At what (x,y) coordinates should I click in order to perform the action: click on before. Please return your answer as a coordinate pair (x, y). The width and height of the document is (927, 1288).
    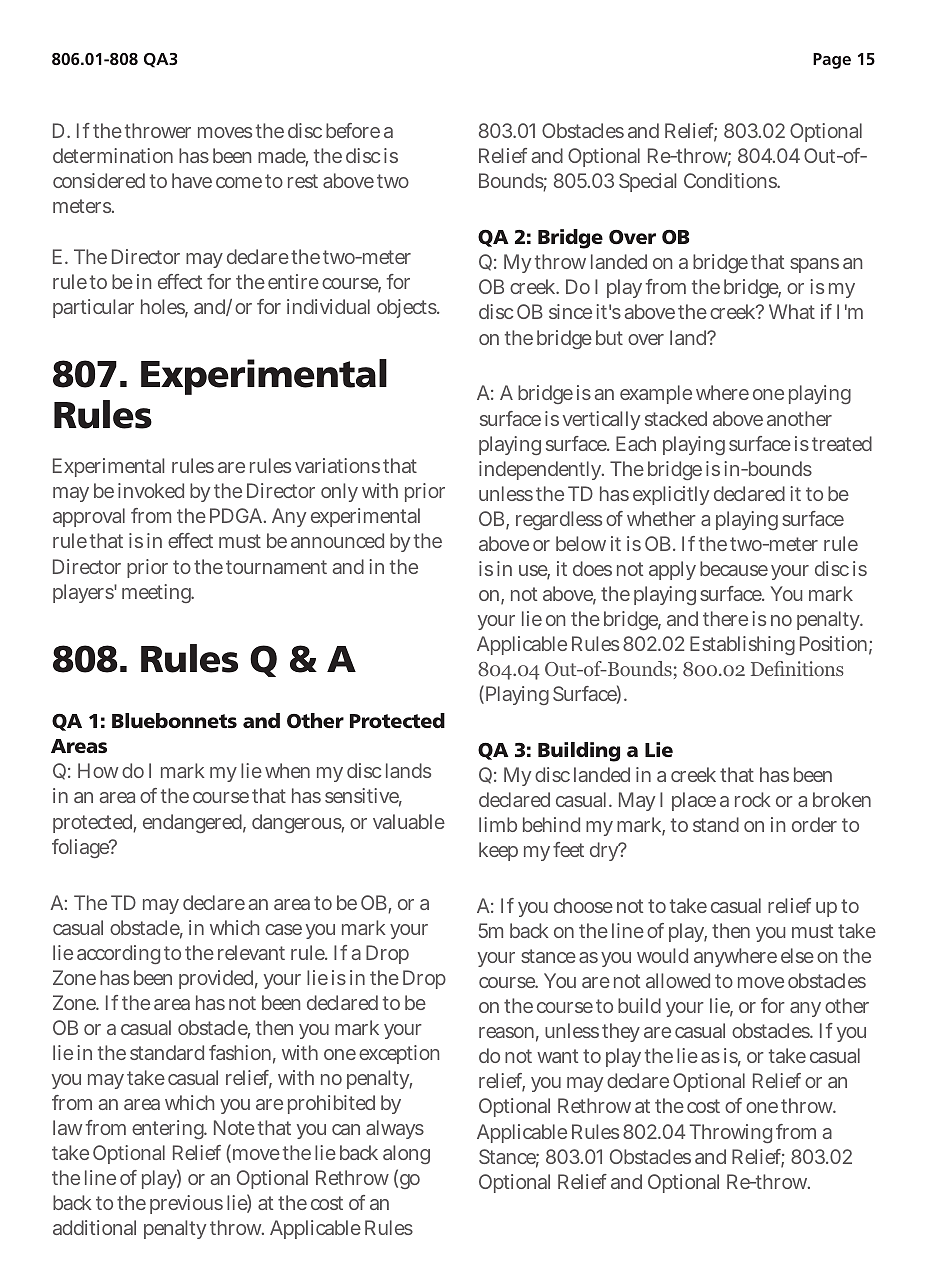
    Looking at the image, I should click on (353, 130).
